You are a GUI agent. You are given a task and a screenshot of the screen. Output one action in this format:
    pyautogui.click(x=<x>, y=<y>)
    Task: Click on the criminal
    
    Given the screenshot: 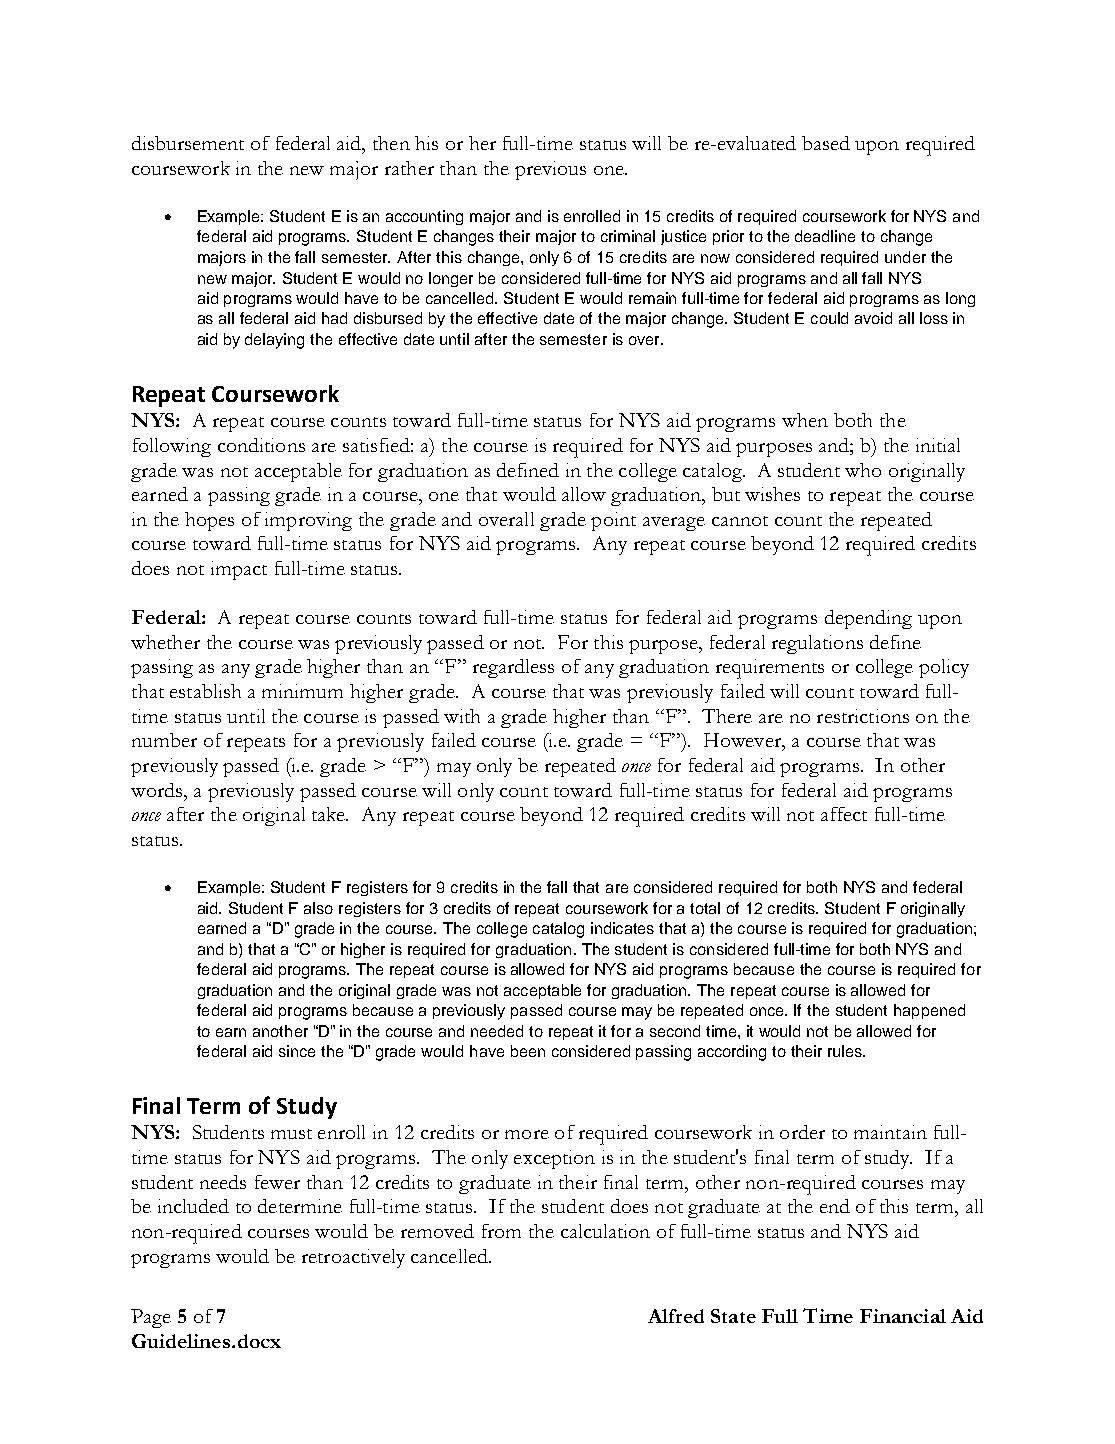 What is the action you would take?
    pyautogui.click(x=628, y=236)
